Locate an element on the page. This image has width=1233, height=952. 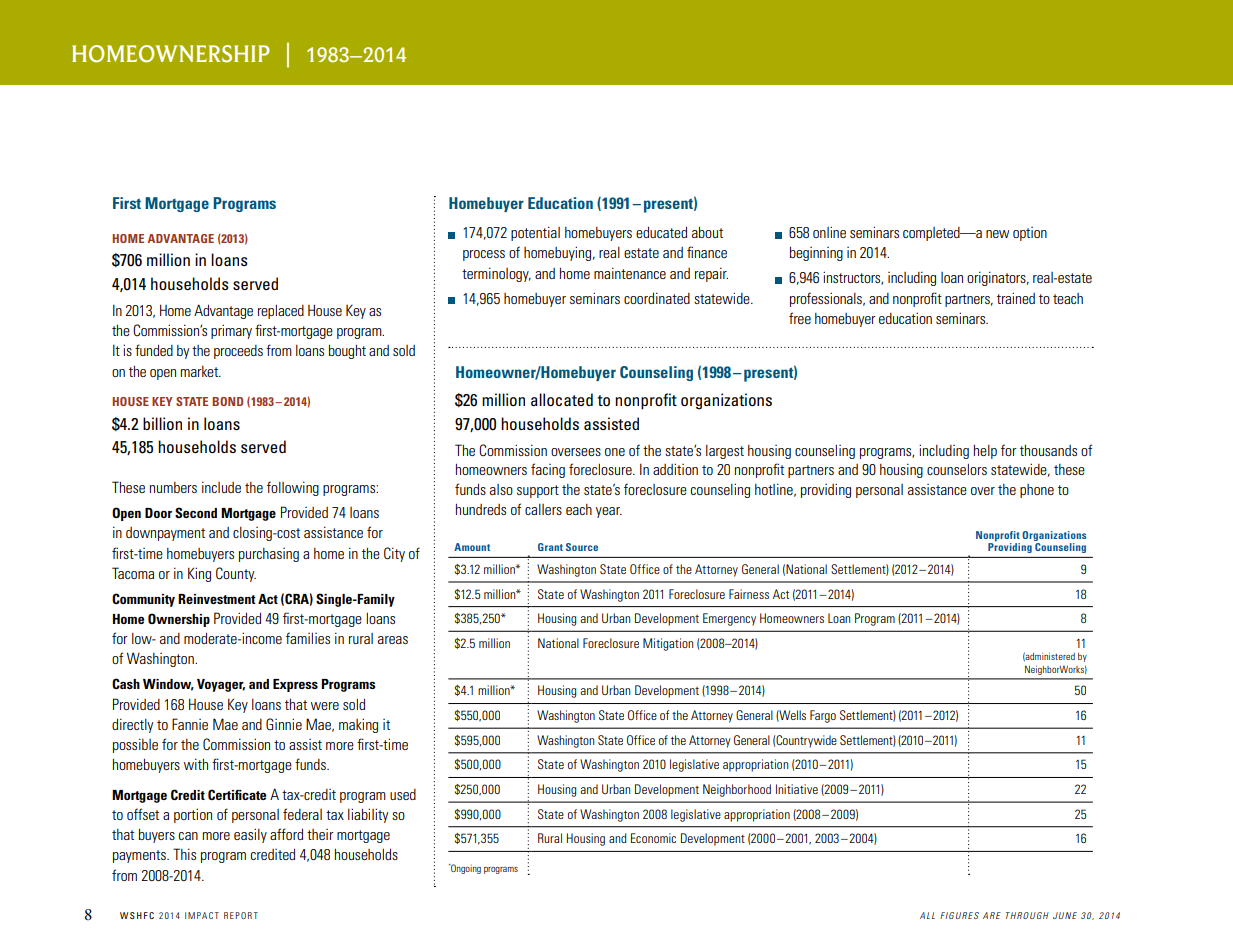
Fargo is located at coordinates (823, 716).
